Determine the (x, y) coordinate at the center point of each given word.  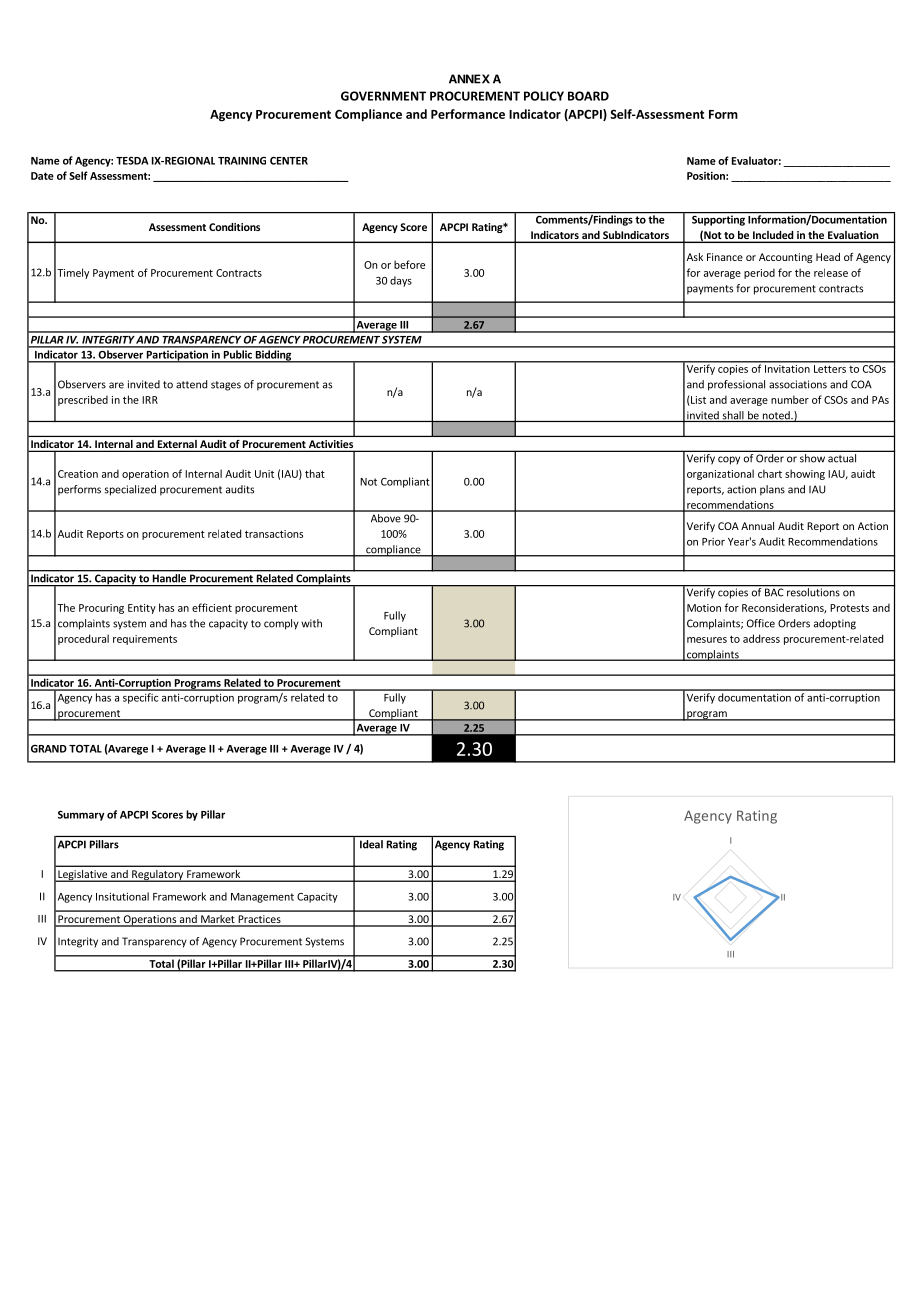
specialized (130, 490)
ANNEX (469, 79)
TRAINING (242, 161)
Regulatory (158, 876)
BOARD (588, 96)
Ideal (371, 844)
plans (772, 490)
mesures (707, 640)
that (315, 473)
